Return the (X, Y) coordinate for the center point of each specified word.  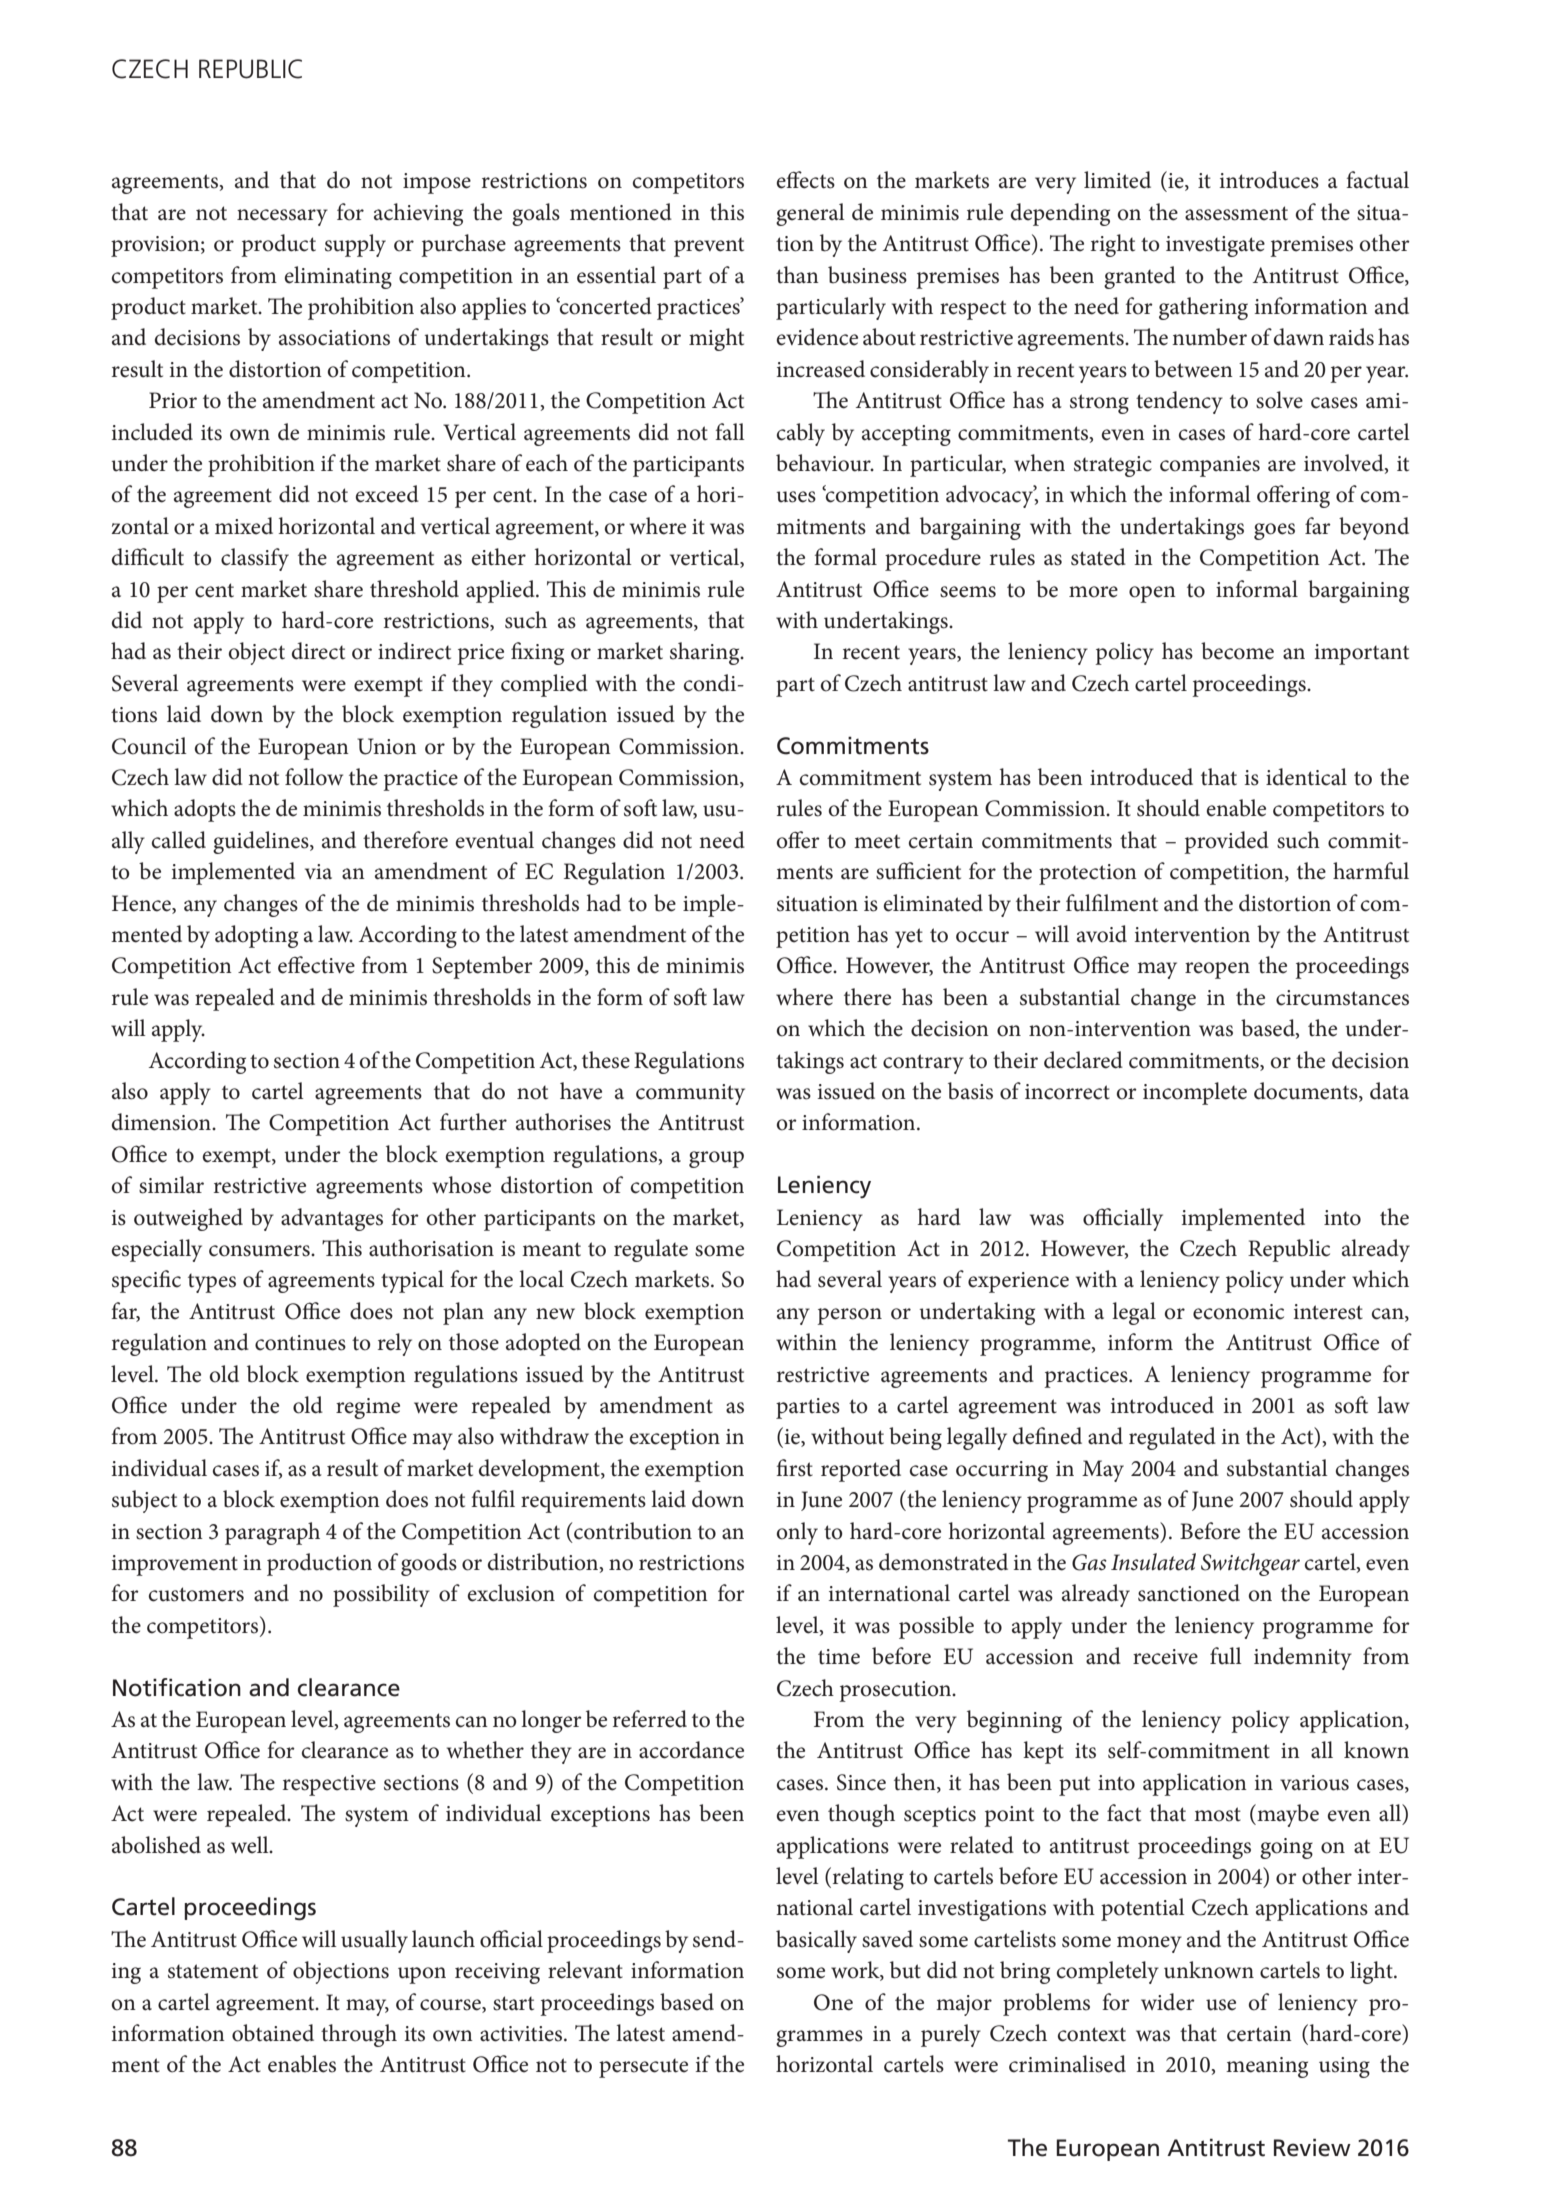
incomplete (1195, 1093)
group (716, 1159)
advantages (332, 1219)
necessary (282, 217)
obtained (273, 2033)
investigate (1215, 246)
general (810, 214)
